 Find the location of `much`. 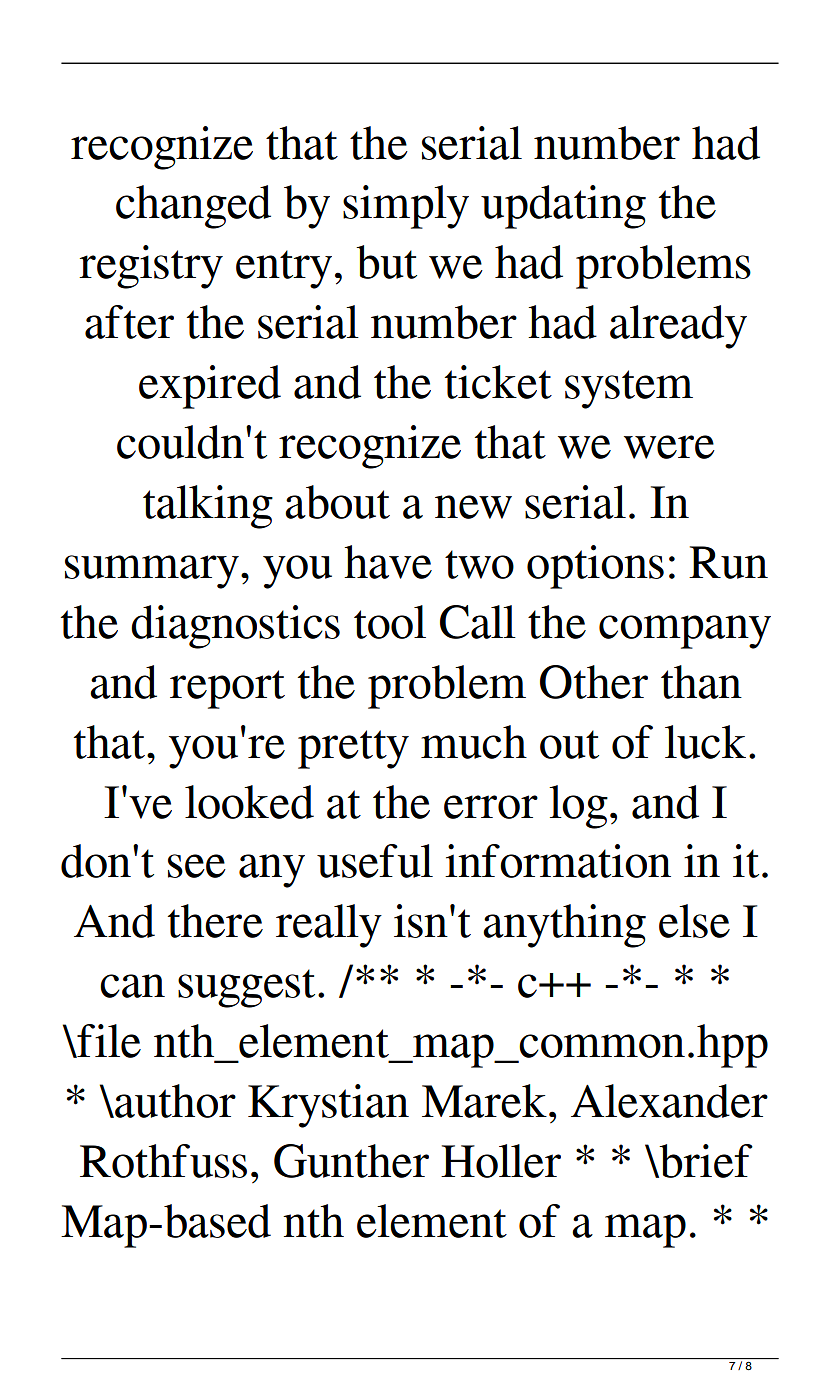

much is located at coordinates (474, 742).
